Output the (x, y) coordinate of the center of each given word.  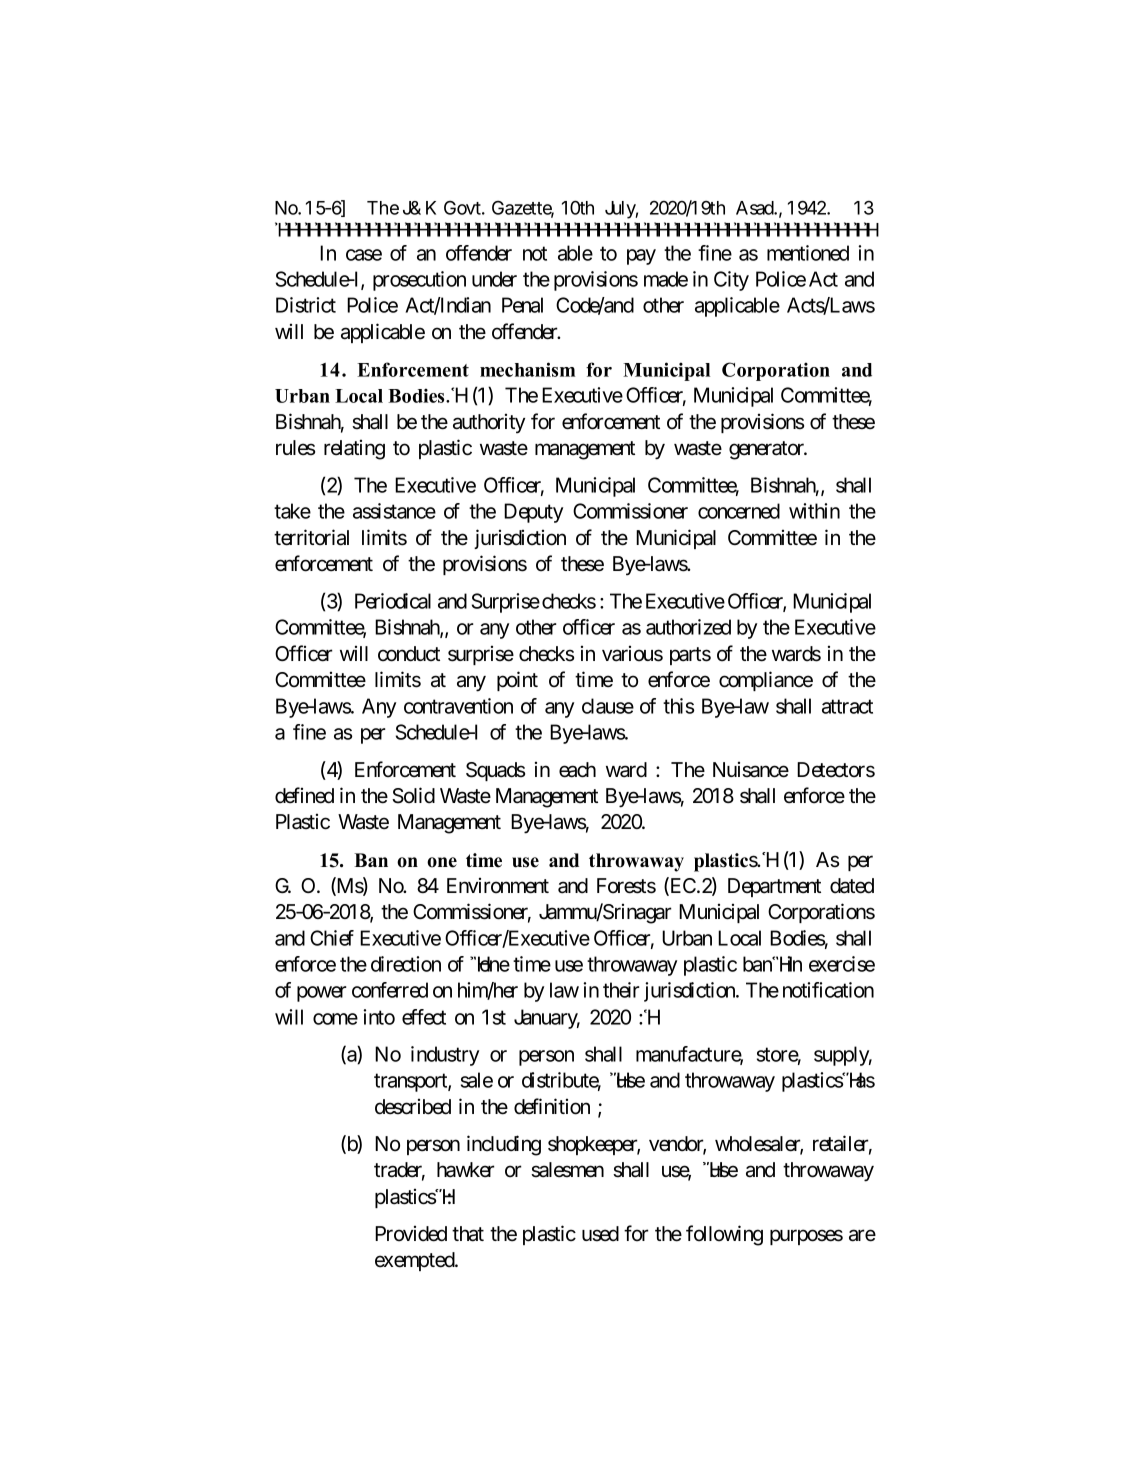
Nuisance (751, 770)
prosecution (419, 281)
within (814, 511)
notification (828, 990)
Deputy (533, 513)
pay (641, 257)
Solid (413, 795)
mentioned (808, 253)
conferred (390, 990)
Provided (411, 1234)
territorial (311, 537)
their (621, 990)
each (577, 770)
